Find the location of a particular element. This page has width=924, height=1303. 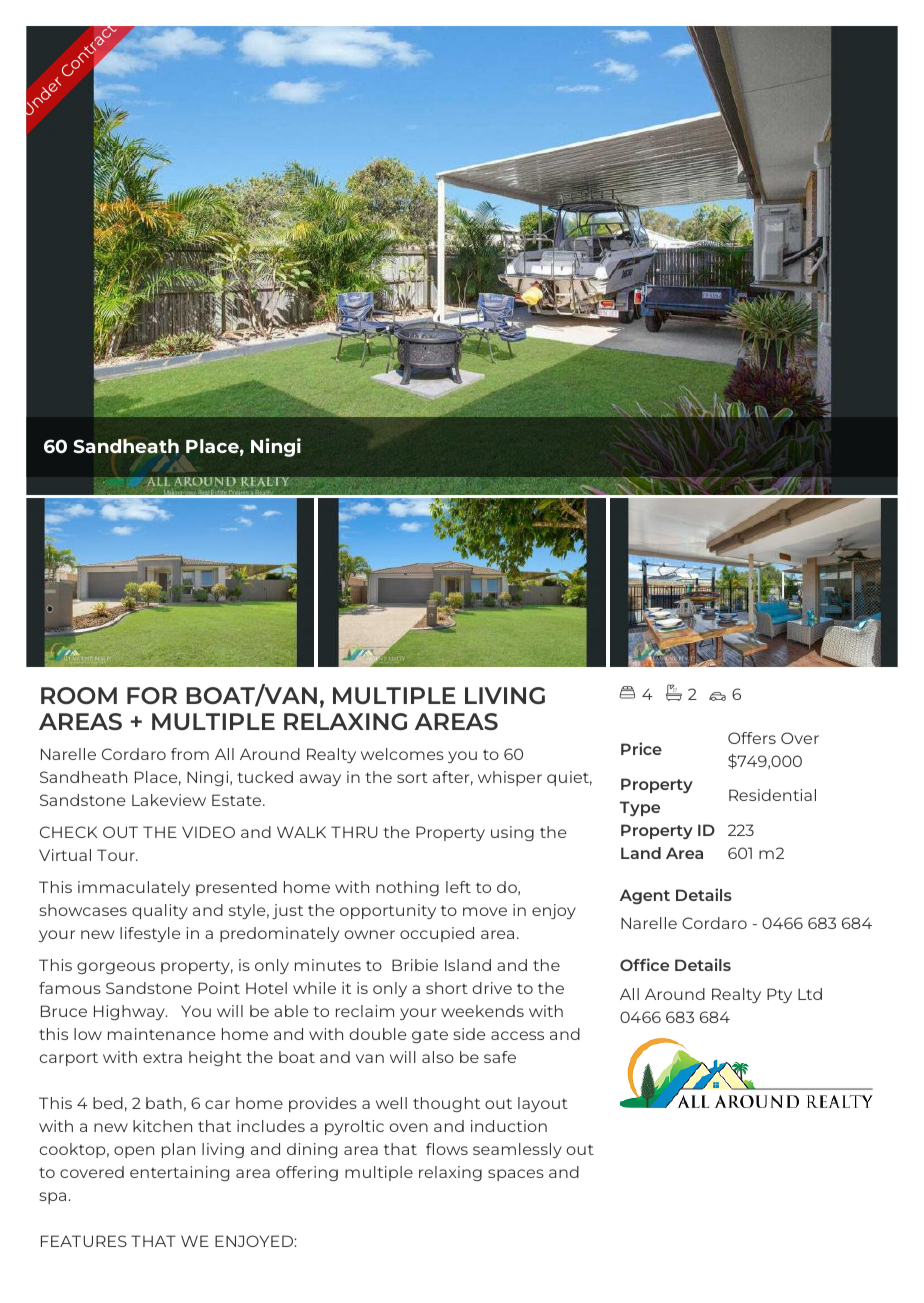

Offers is located at coordinates (752, 738).
